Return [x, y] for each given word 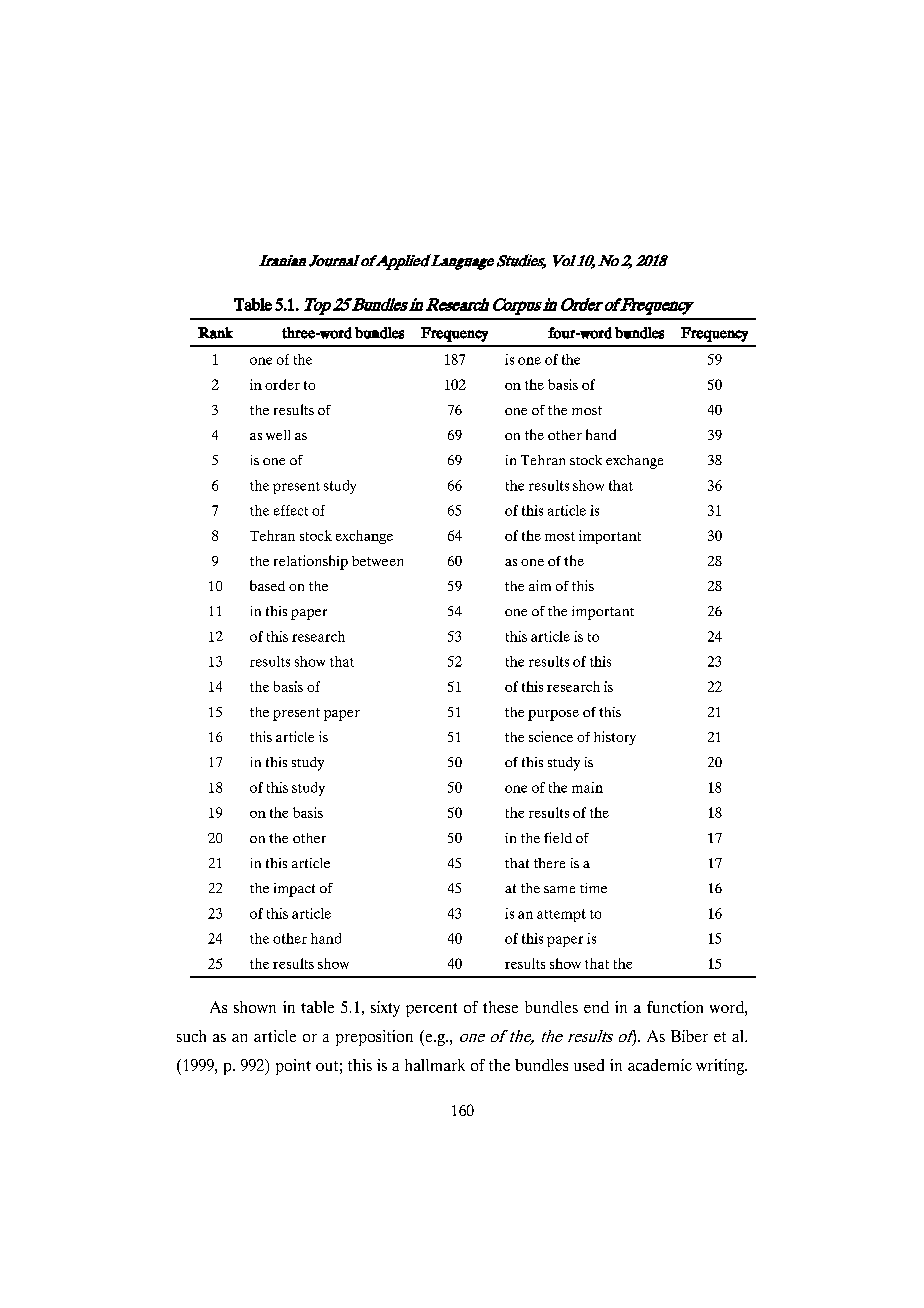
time [593, 888]
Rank [215, 333]
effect [291, 510]
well [278, 435]
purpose [553, 715]
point [293, 1067]
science [551, 736]
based [267, 585]
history [615, 738]
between [377, 561]
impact [294, 890]
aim [540, 585]
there [549, 863]
